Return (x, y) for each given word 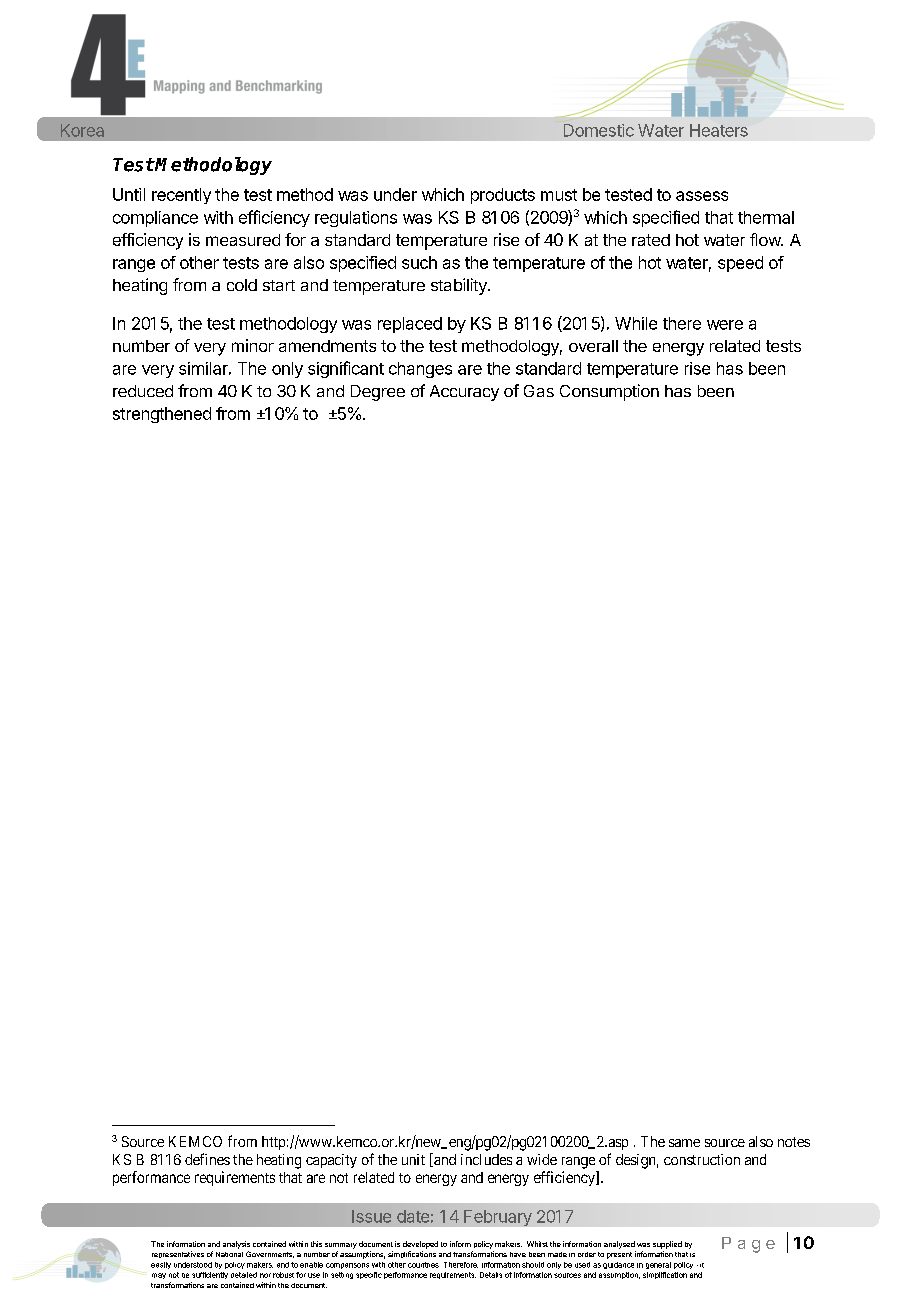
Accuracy (464, 393)
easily (161, 1265)
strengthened (162, 415)
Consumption (609, 392)
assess (702, 196)
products (503, 196)
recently (181, 196)
